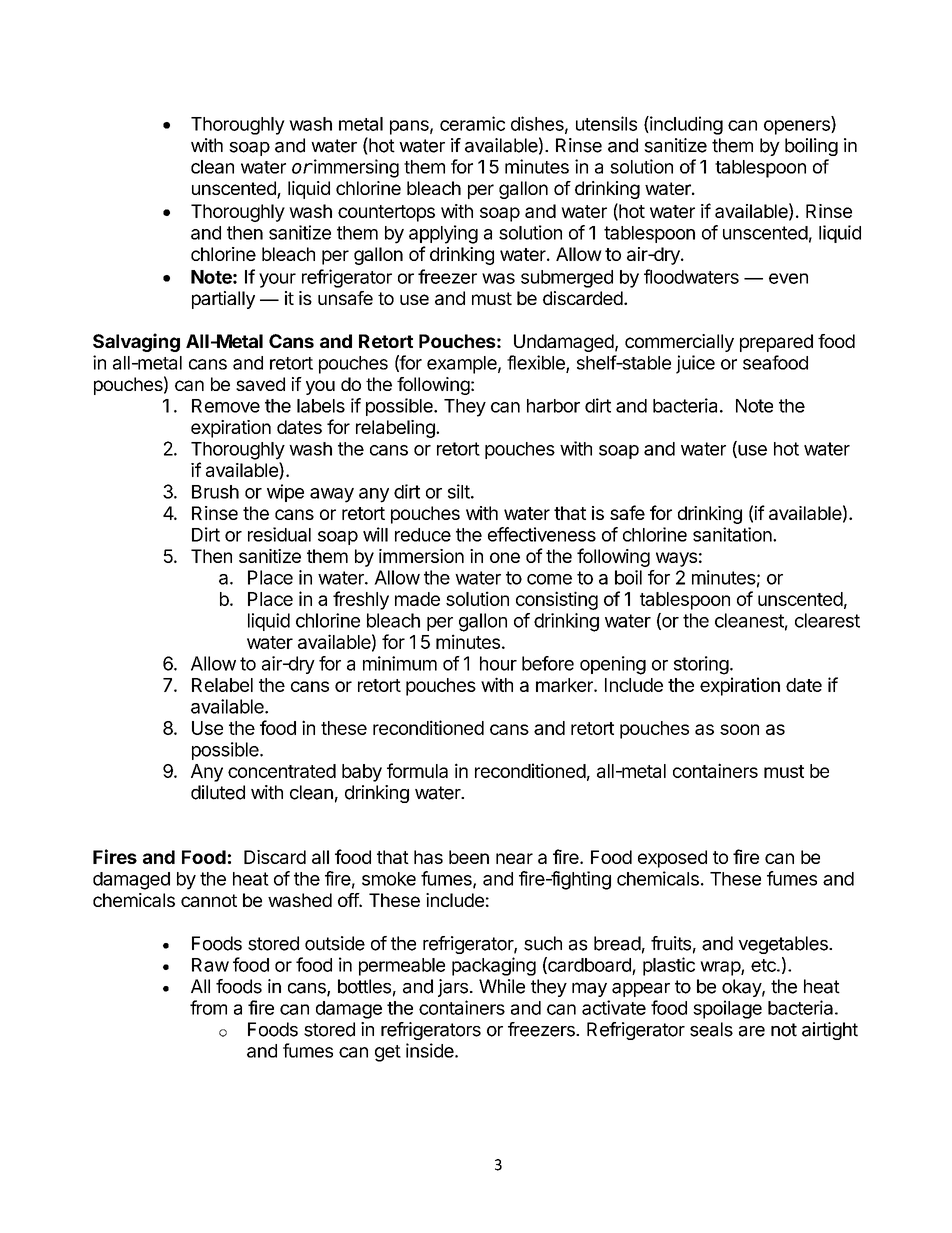 This screenshot has width=952, height=1233. I want to click on come, so click(549, 579).
